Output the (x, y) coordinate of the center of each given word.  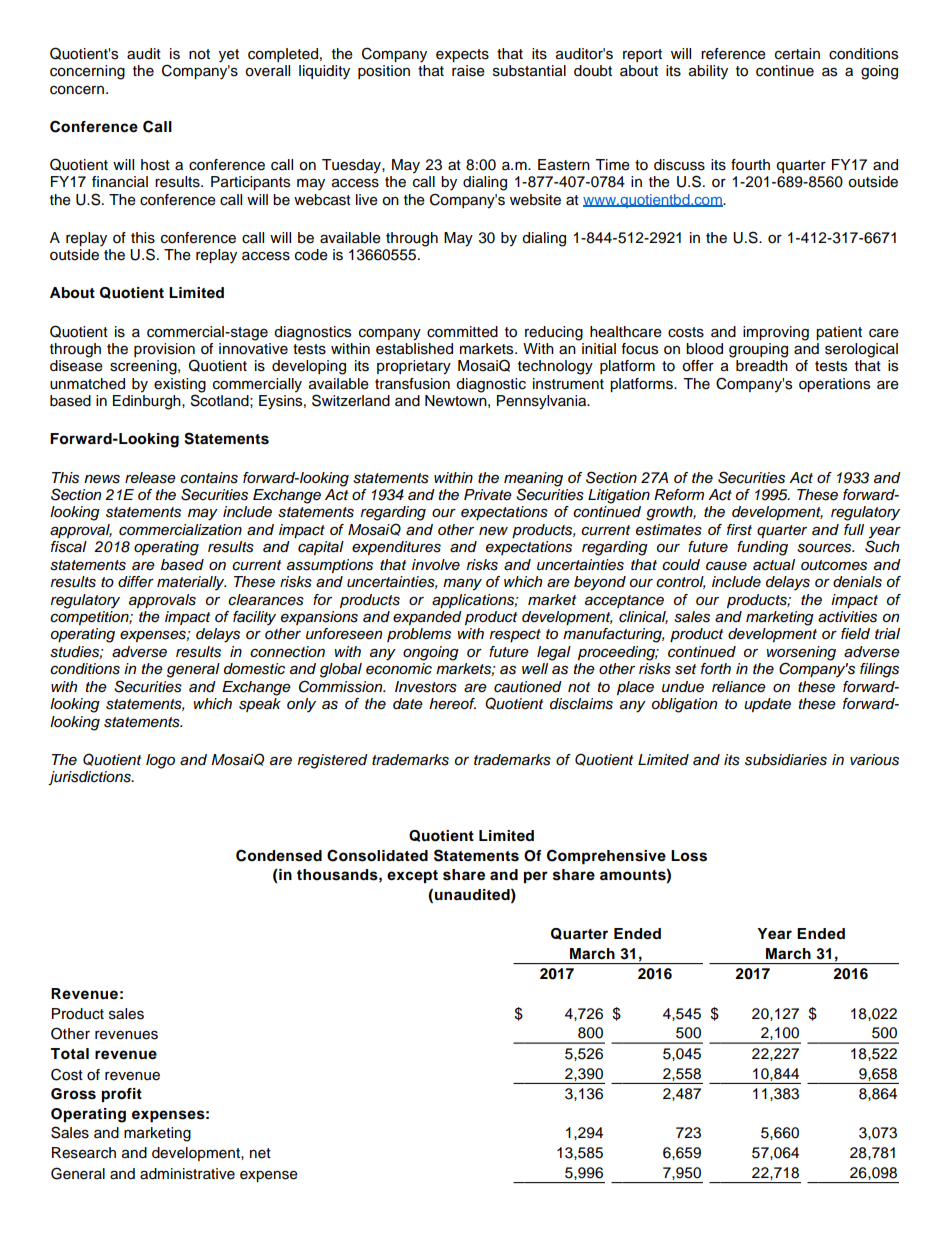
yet (229, 56)
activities (847, 617)
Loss (689, 856)
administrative (187, 1174)
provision (164, 351)
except (412, 876)
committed (462, 332)
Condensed (279, 855)
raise (468, 71)
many (462, 585)
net (260, 1153)
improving (776, 333)
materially (191, 583)
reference (733, 54)
